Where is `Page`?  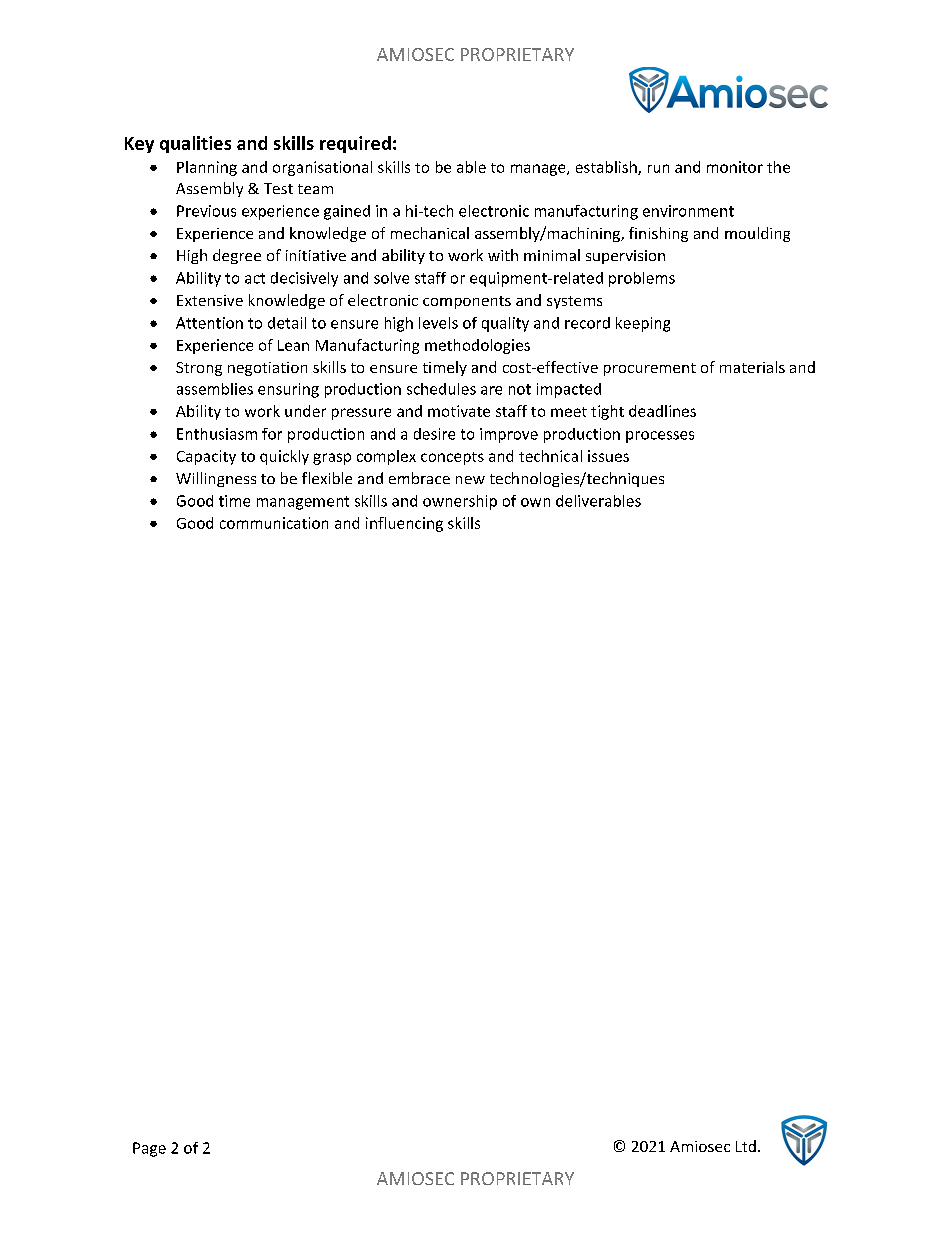
Page is located at coordinates (149, 1149).
